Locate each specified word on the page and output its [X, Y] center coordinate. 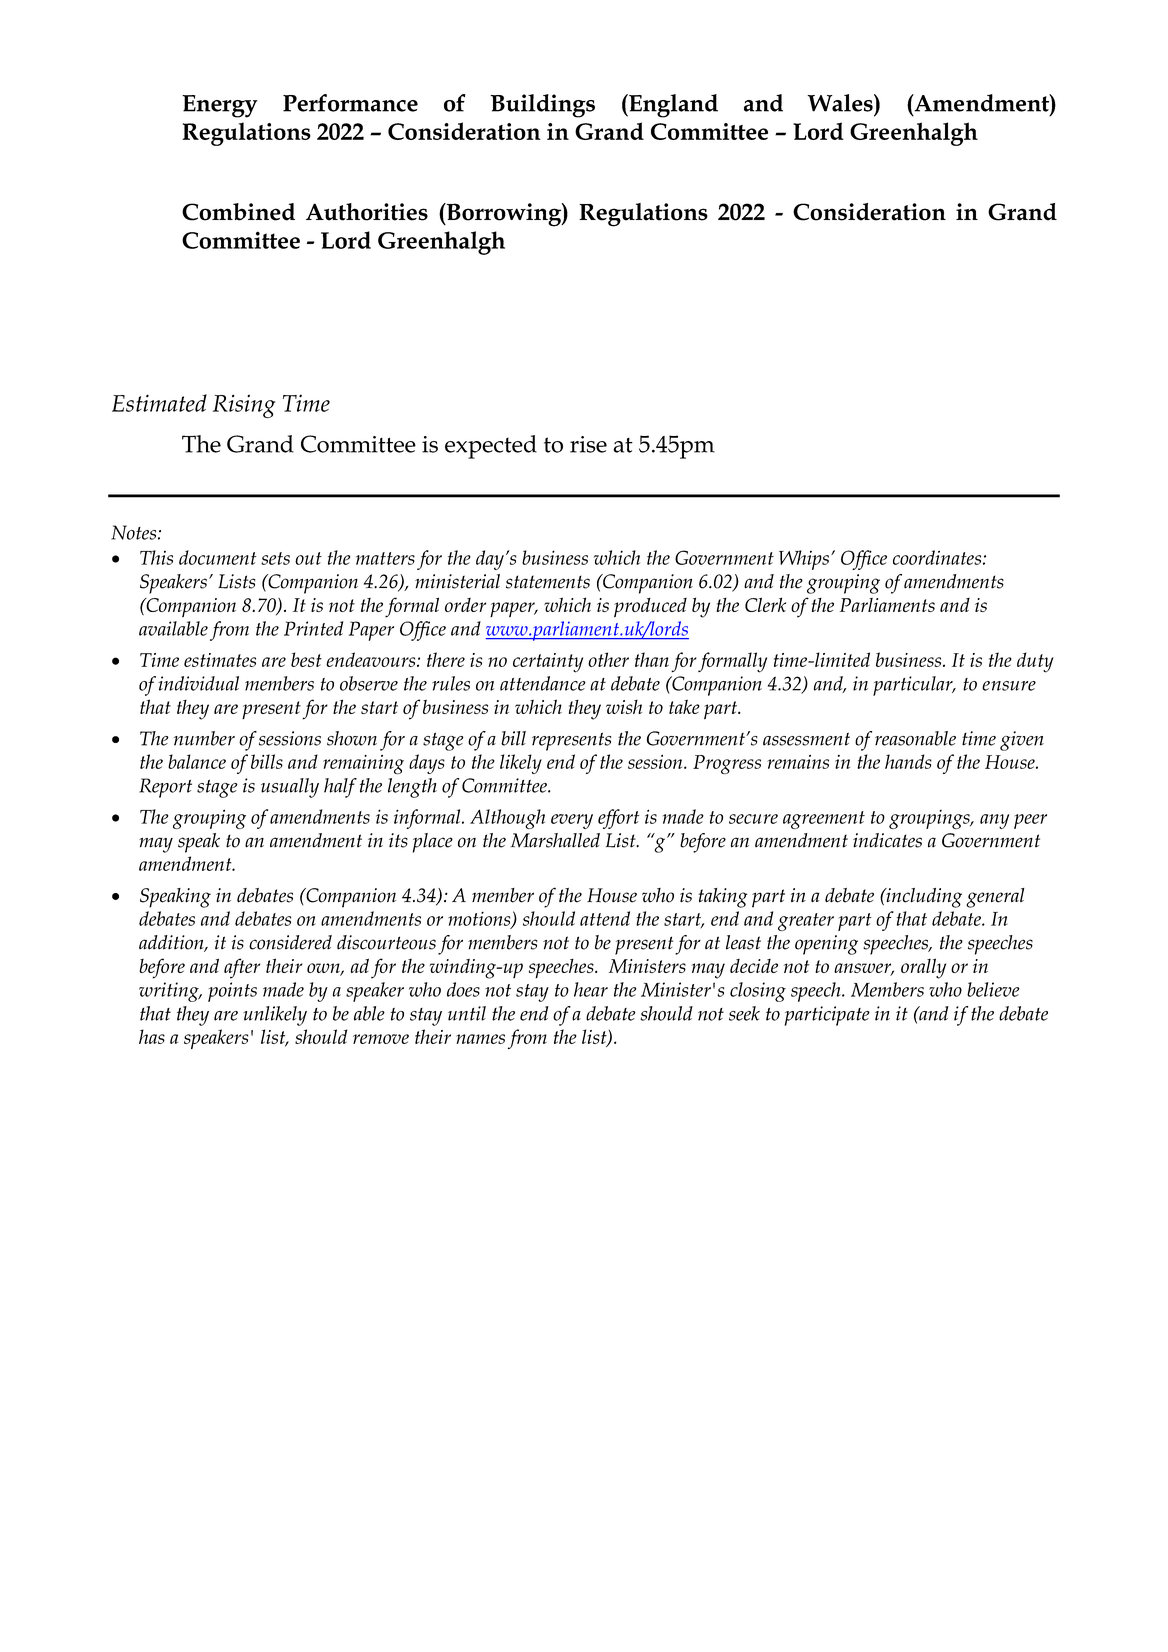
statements [548, 582]
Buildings [542, 106]
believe [993, 989]
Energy [220, 106]
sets [275, 558]
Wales [841, 103]
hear [591, 989]
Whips [804, 560]
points [232, 992]
